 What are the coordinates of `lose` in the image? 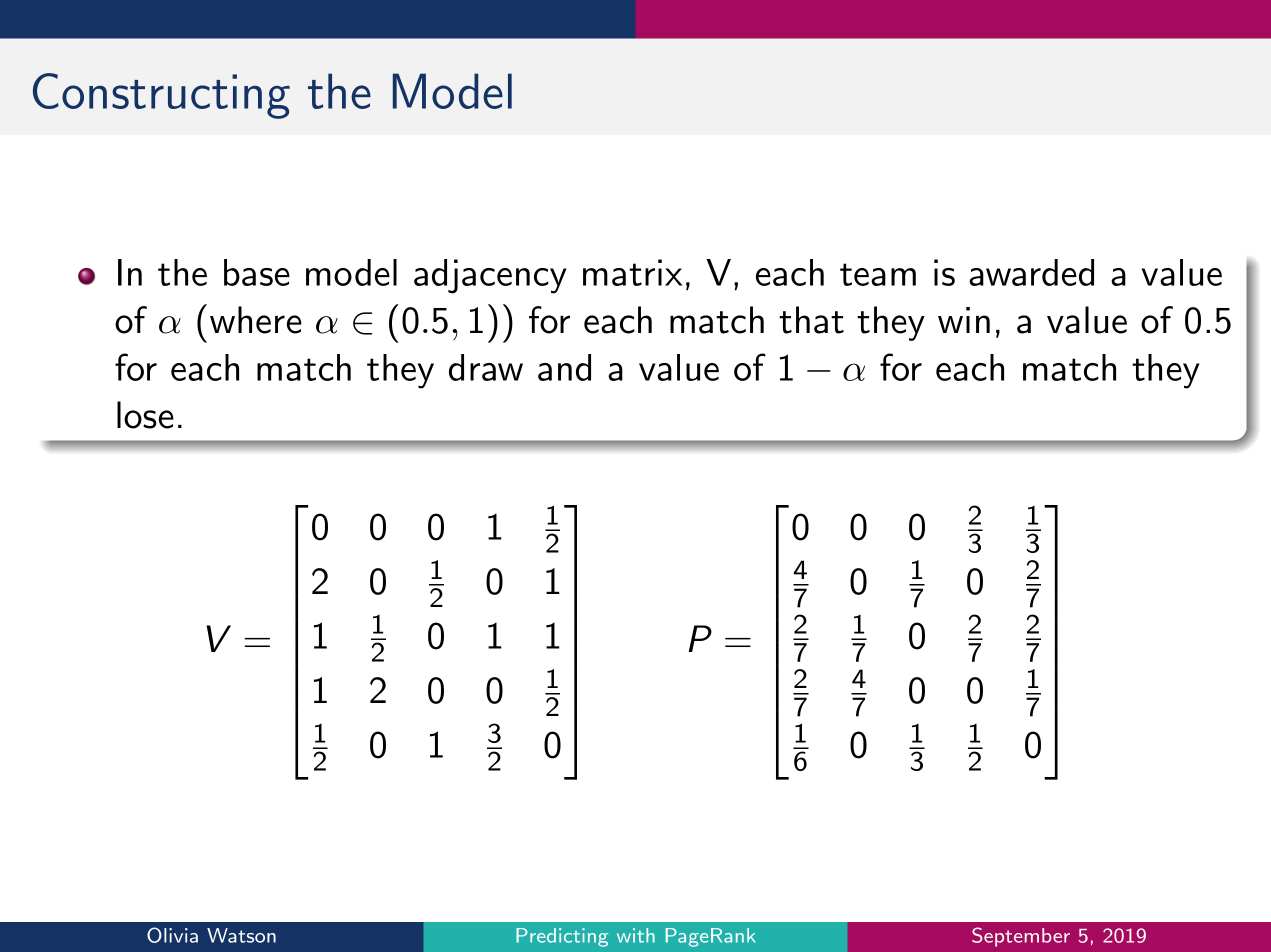 It's located at (145, 415).
